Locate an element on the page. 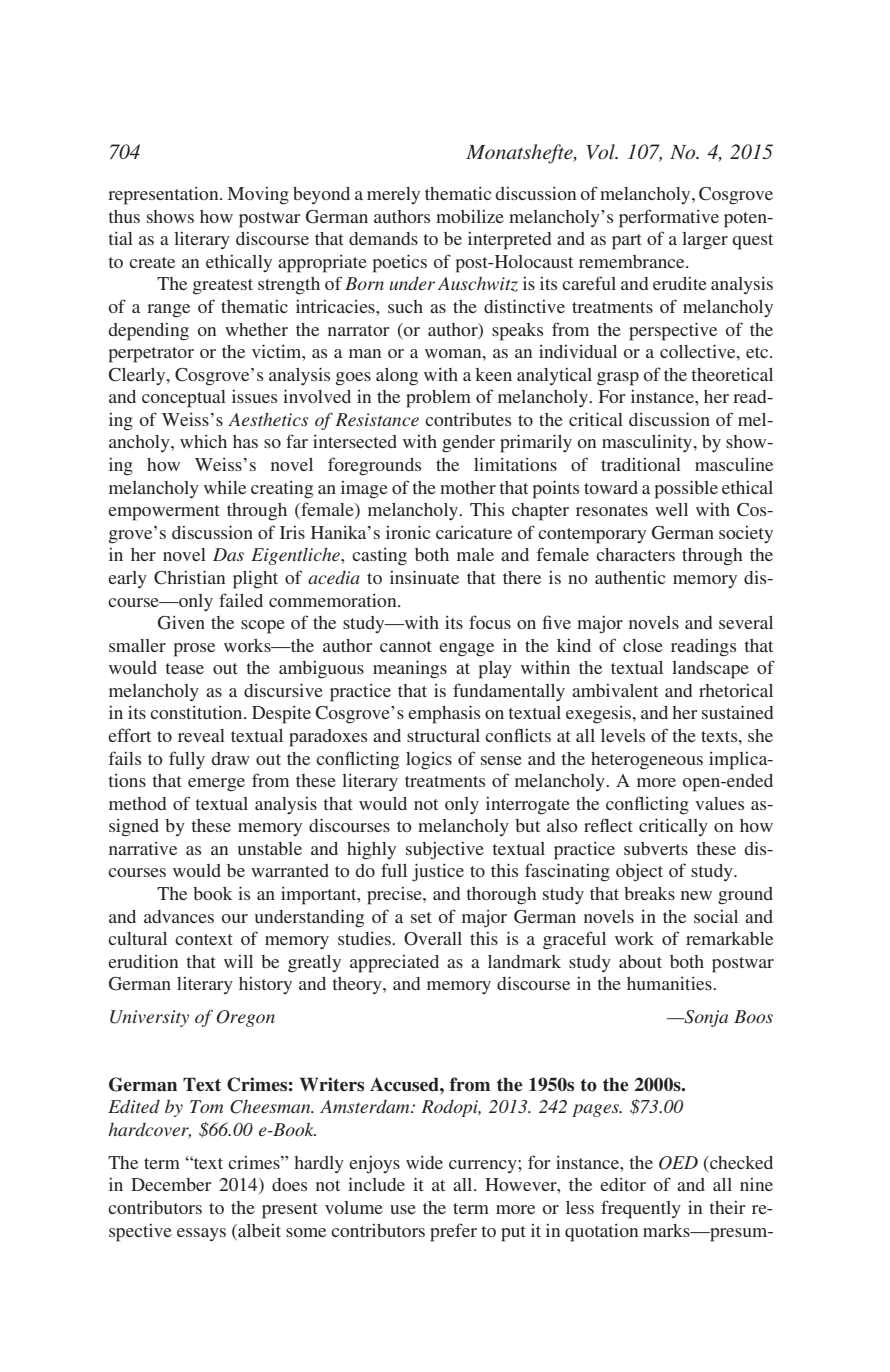 The image size is (890, 1372). constitution is located at coordinates (197, 712).
